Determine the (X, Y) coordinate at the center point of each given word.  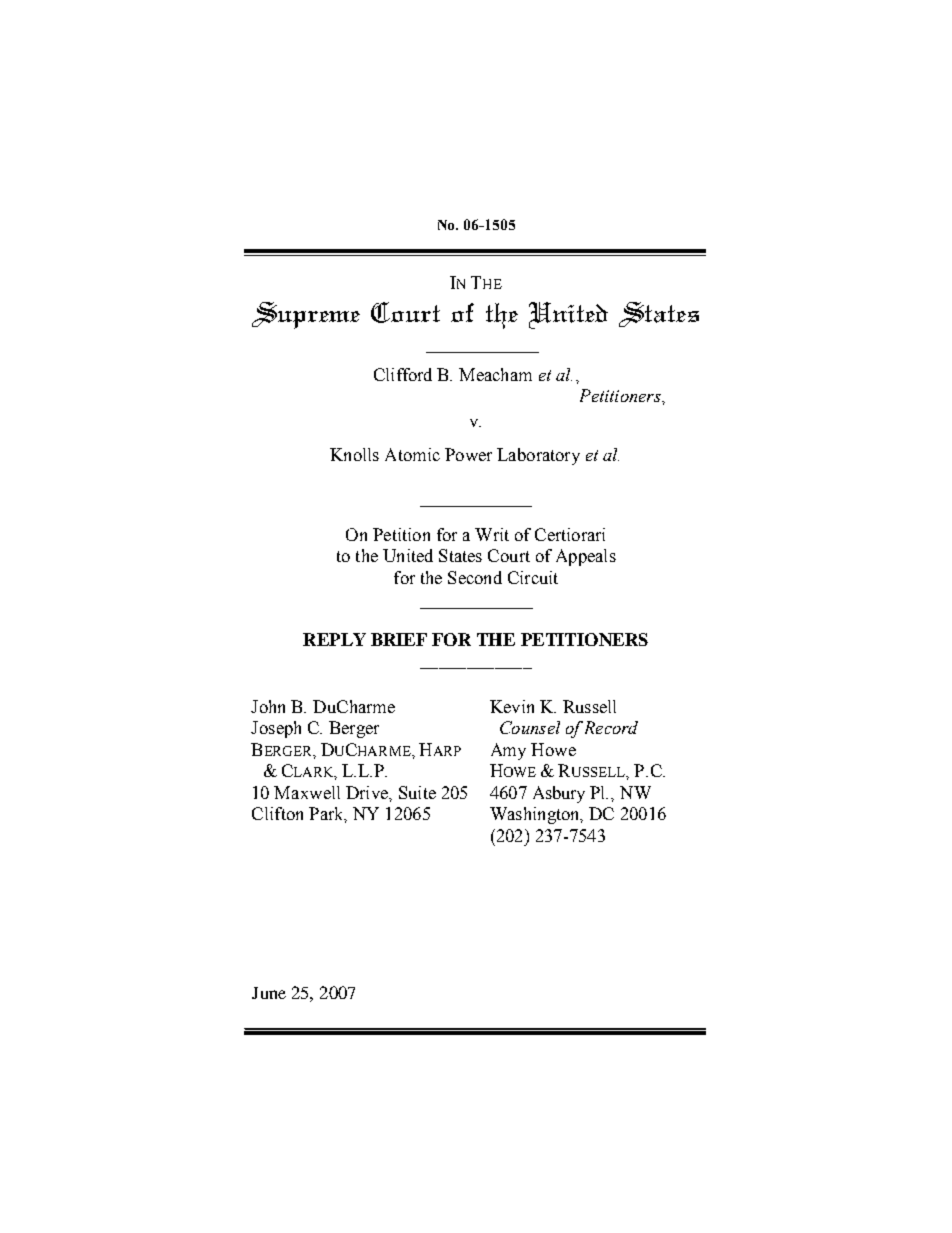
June (269, 993)
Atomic (412, 454)
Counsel (530, 727)
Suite (417, 792)
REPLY (334, 639)
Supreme (306, 315)
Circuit (533, 577)
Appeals (586, 557)
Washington (536, 815)
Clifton (277, 813)
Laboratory (538, 456)
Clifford (403, 374)
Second (475, 577)
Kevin (512, 706)
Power (468, 454)
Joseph (276, 729)
